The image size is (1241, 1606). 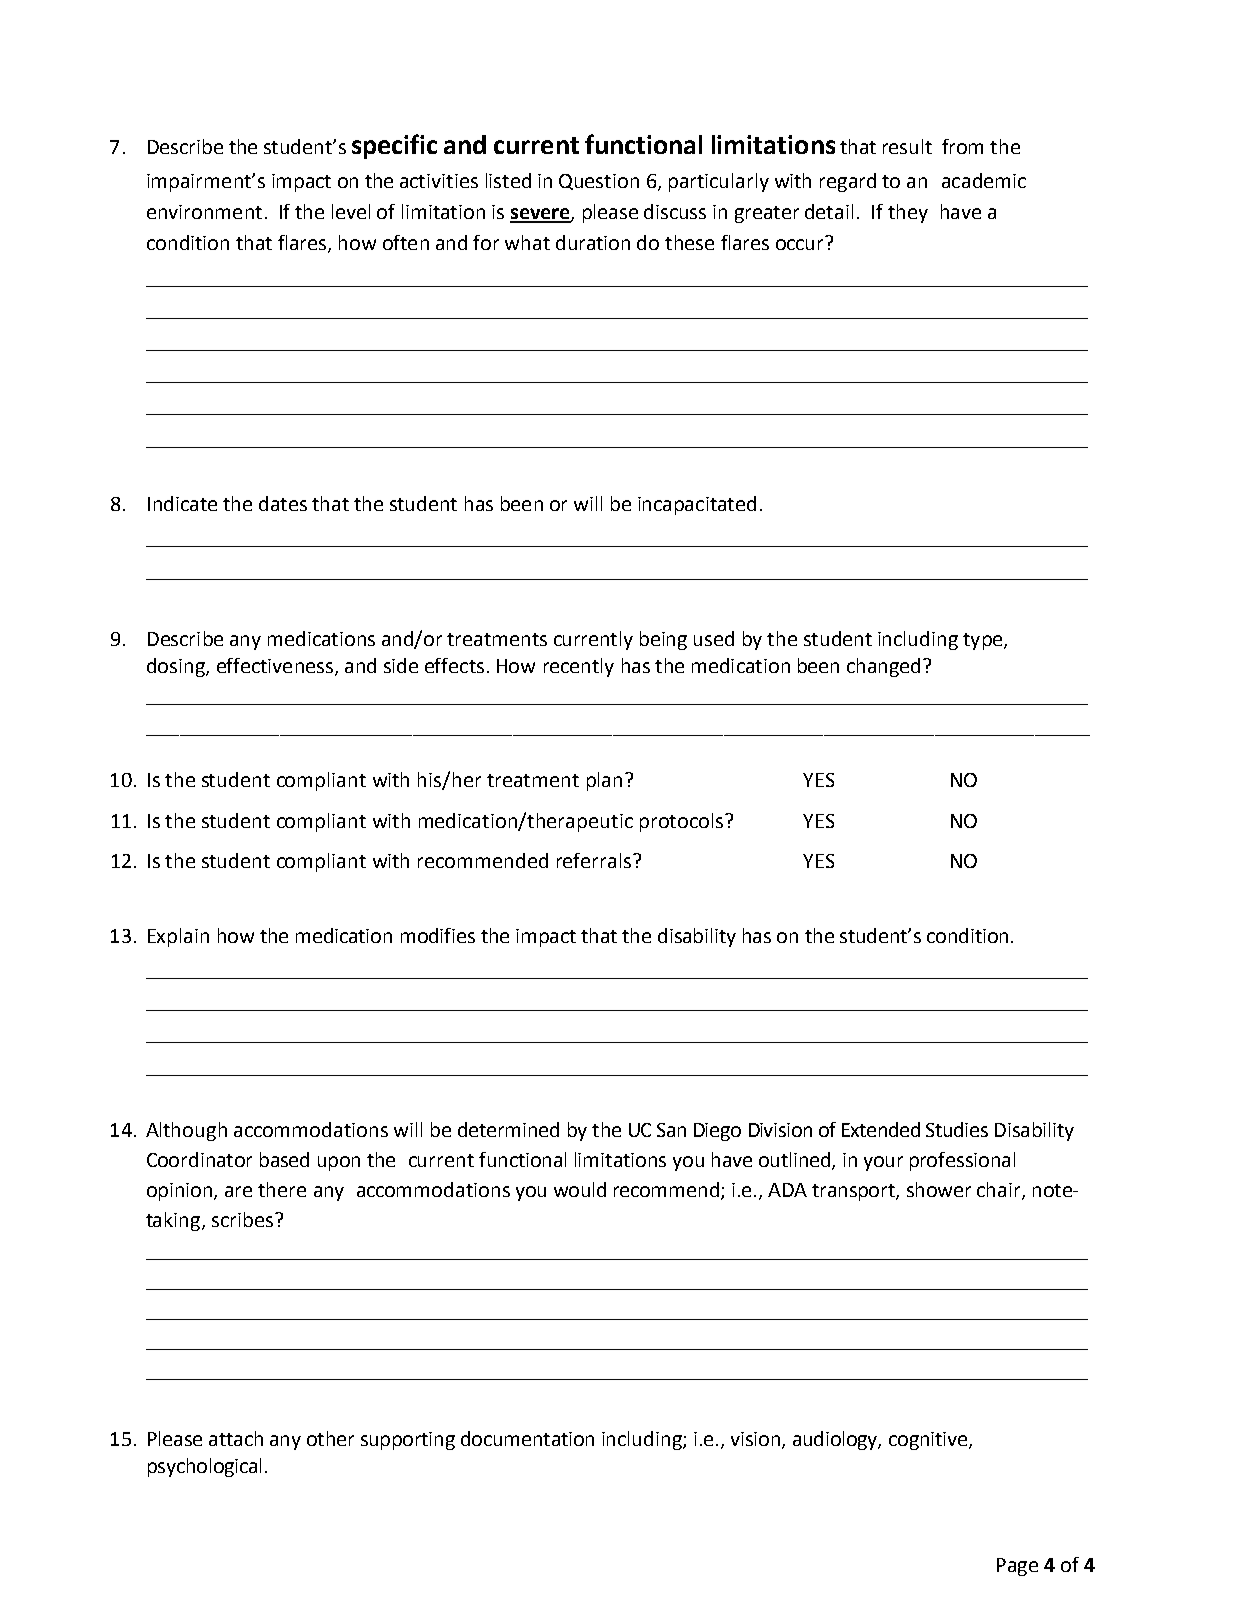 What do you see at coordinates (351, 211) in the screenshot?
I see `level` at bounding box center [351, 211].
